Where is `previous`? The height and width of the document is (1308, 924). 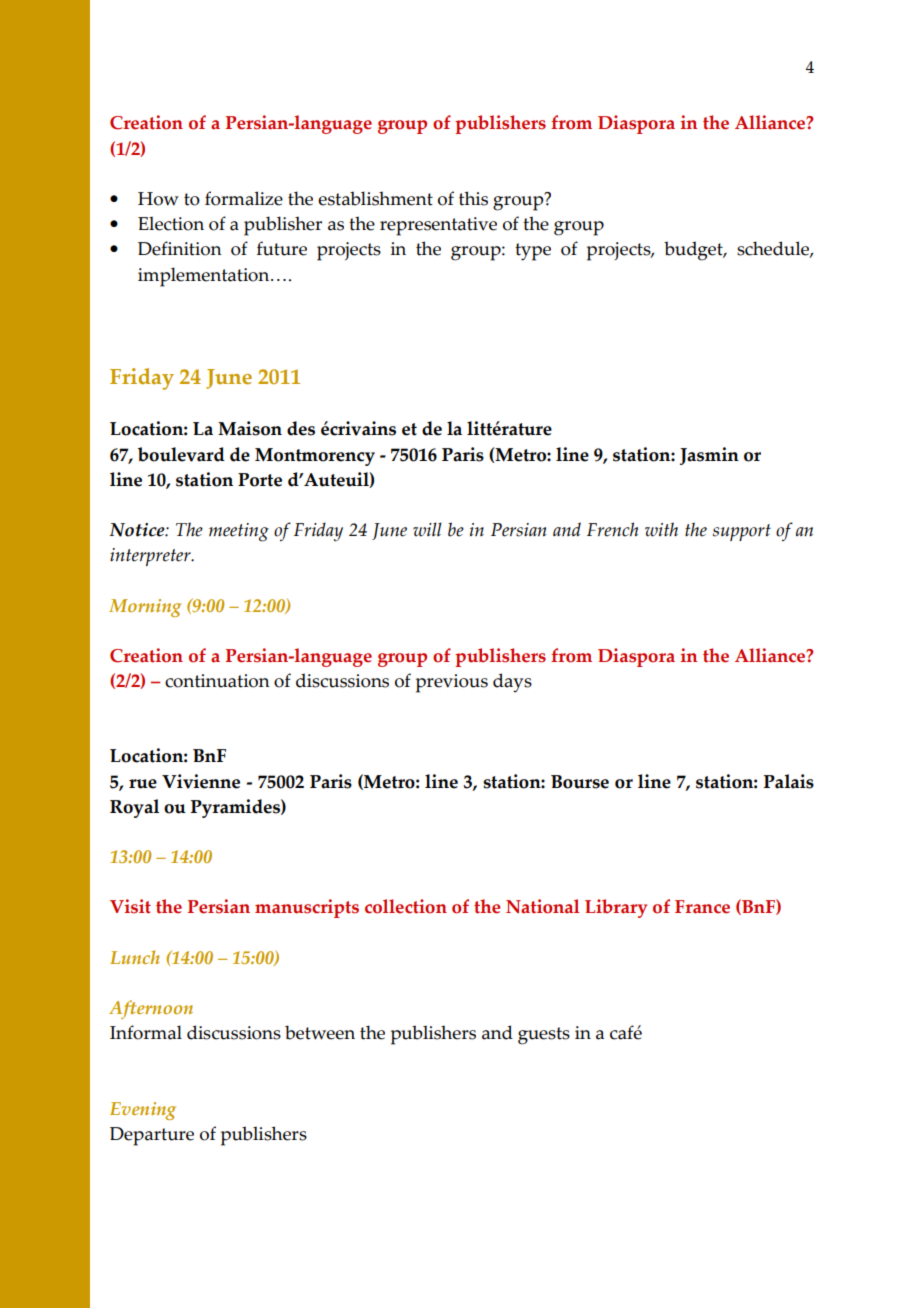
previous is located at coordinates (452, 683).
